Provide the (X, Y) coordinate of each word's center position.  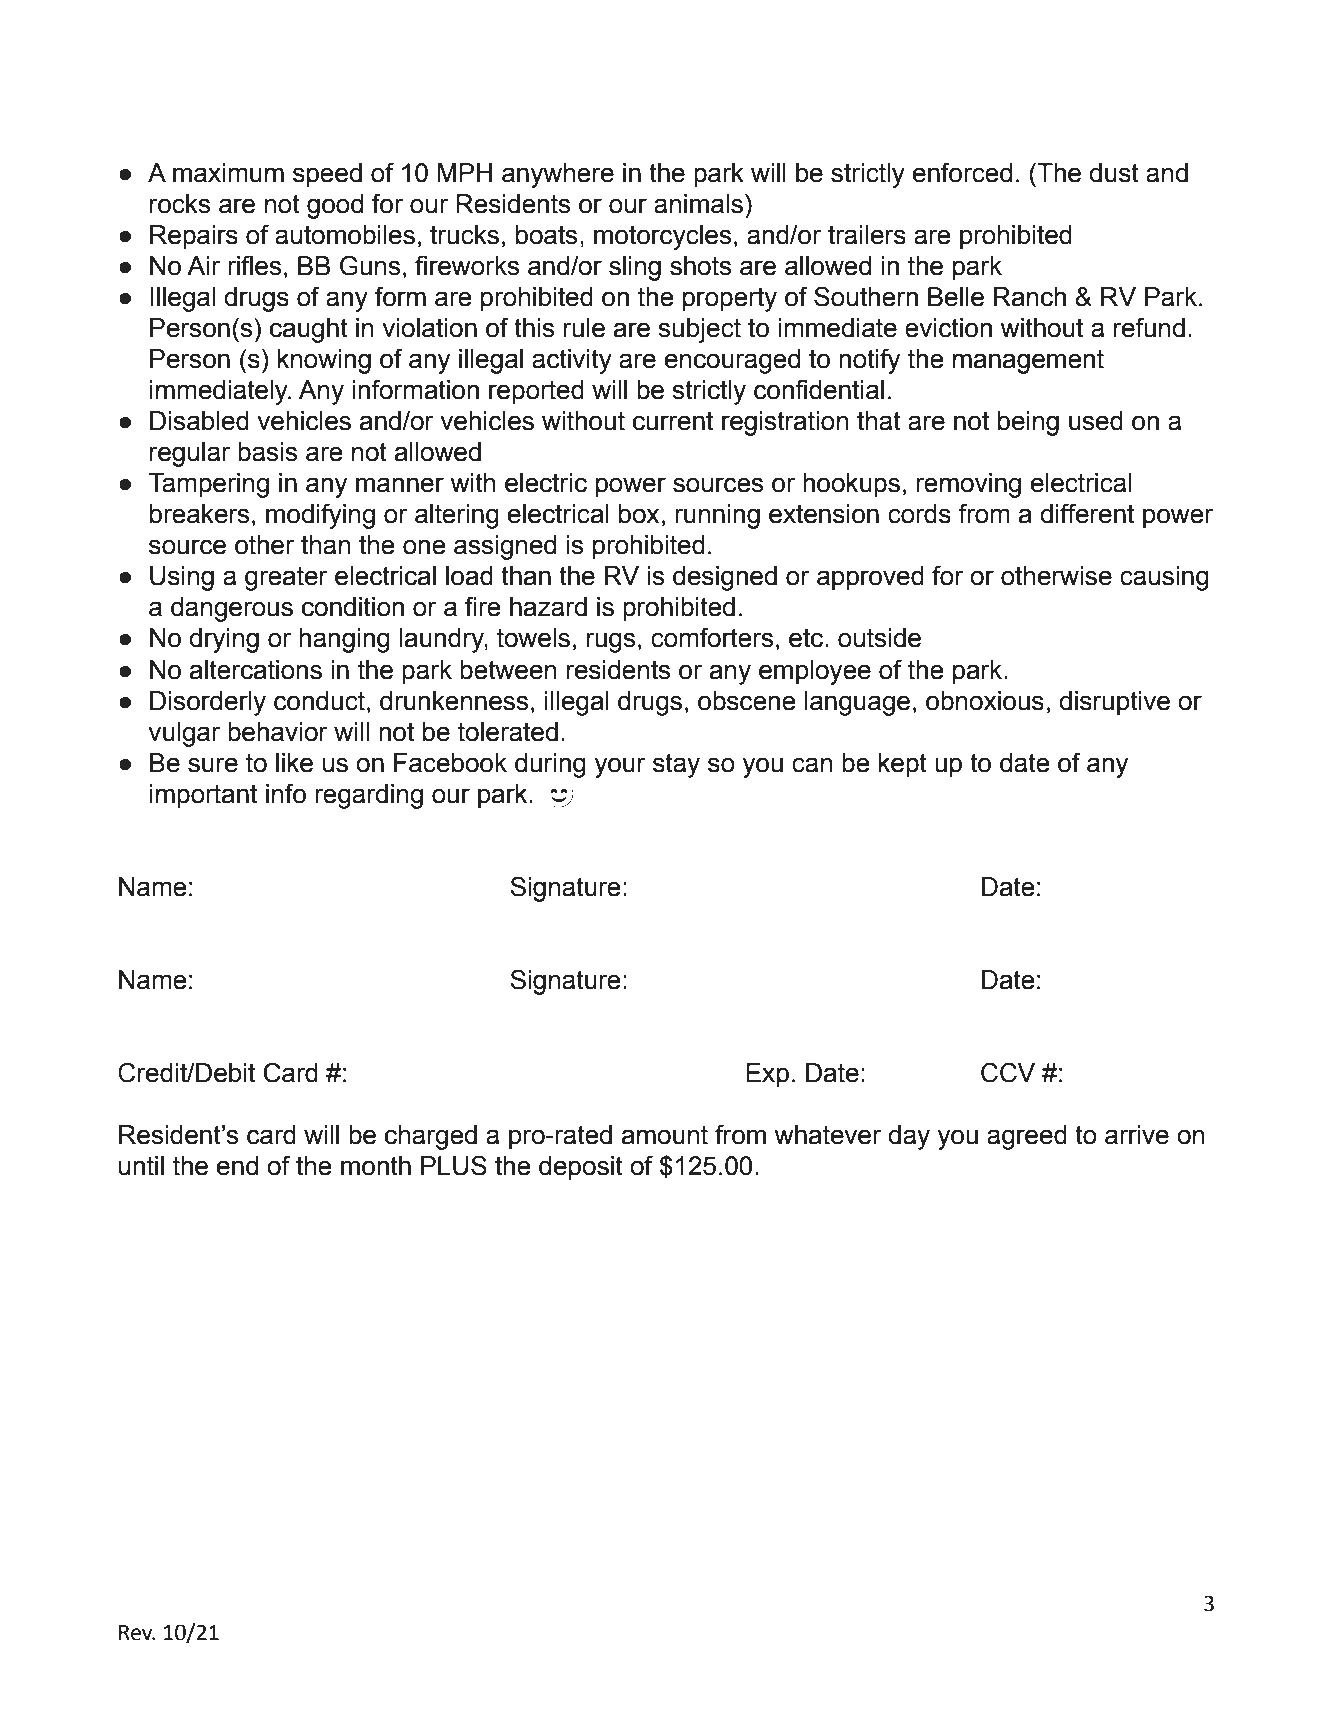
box (639, 514)
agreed (1027, 1137)
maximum (228, 173)
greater (286, 578)
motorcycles (662, 237)
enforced (962, 173)
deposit (581, 1168)
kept (903, 765)
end (237, 1166)
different (1087, 513)
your (620, 767)
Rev (137, 1633)
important (203, 796)
